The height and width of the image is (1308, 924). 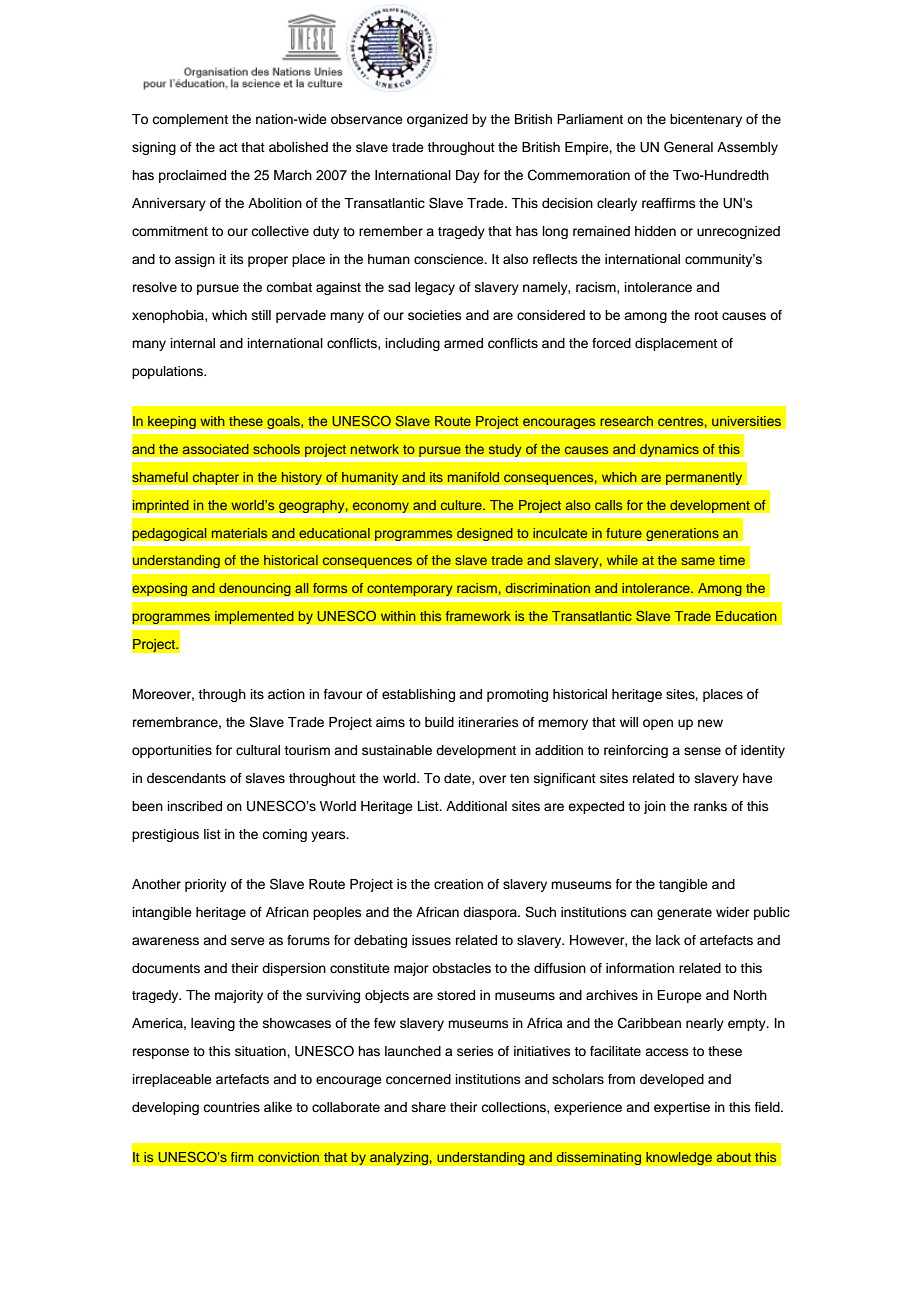 I want to click on issues, so click(x=431, y=940).
